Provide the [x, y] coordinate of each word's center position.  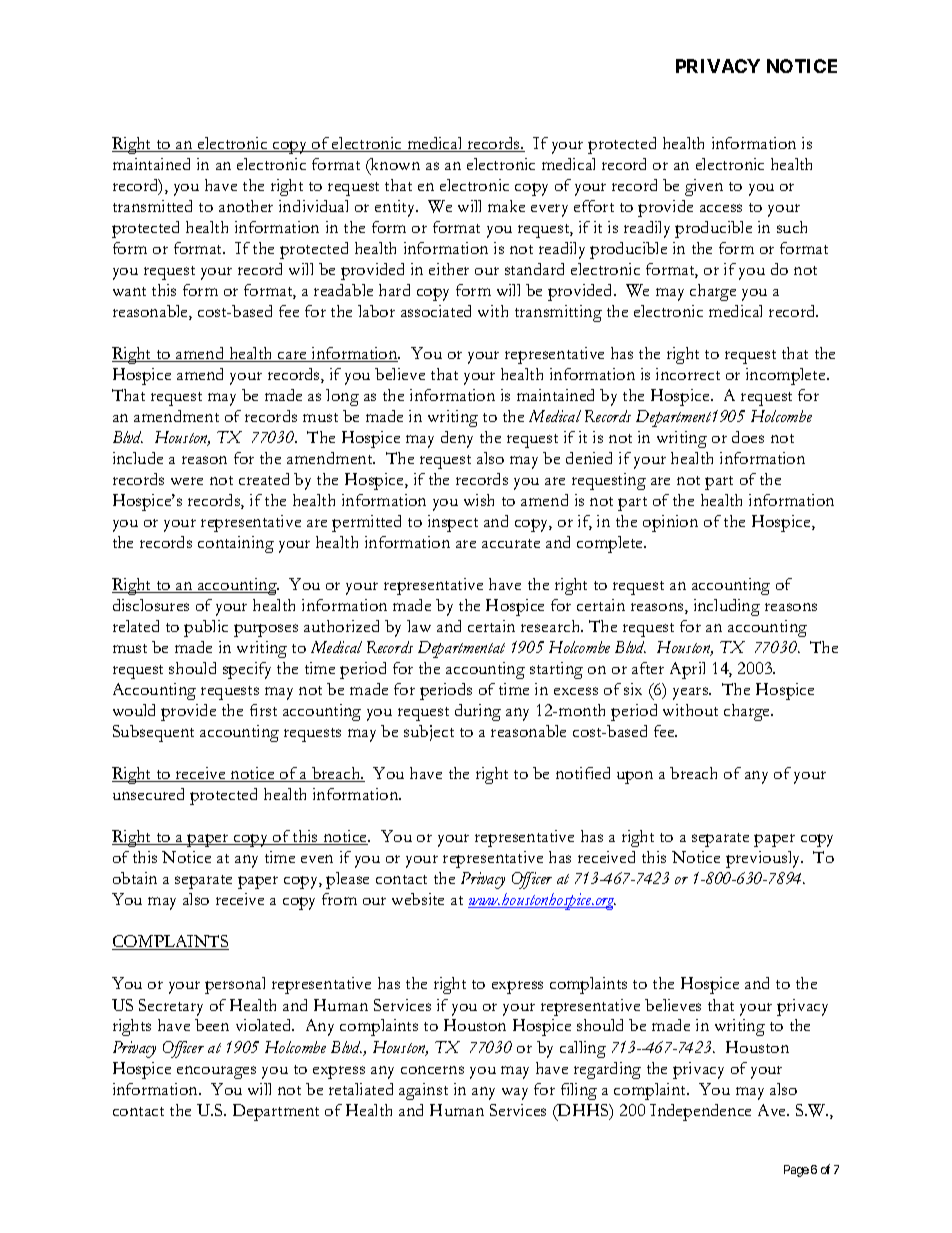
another [246, 206]
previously [764, 859]
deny [457, 439]
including [727, 607]
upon [635, 777]
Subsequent [153, 733]
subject [429, 733]
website [418, 899]
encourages [216, 1072]
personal [235, 985]
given [704, 187]
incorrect [688, 374]
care [292, 356]
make [506, 206]
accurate [511, 543]
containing [236, 544]
